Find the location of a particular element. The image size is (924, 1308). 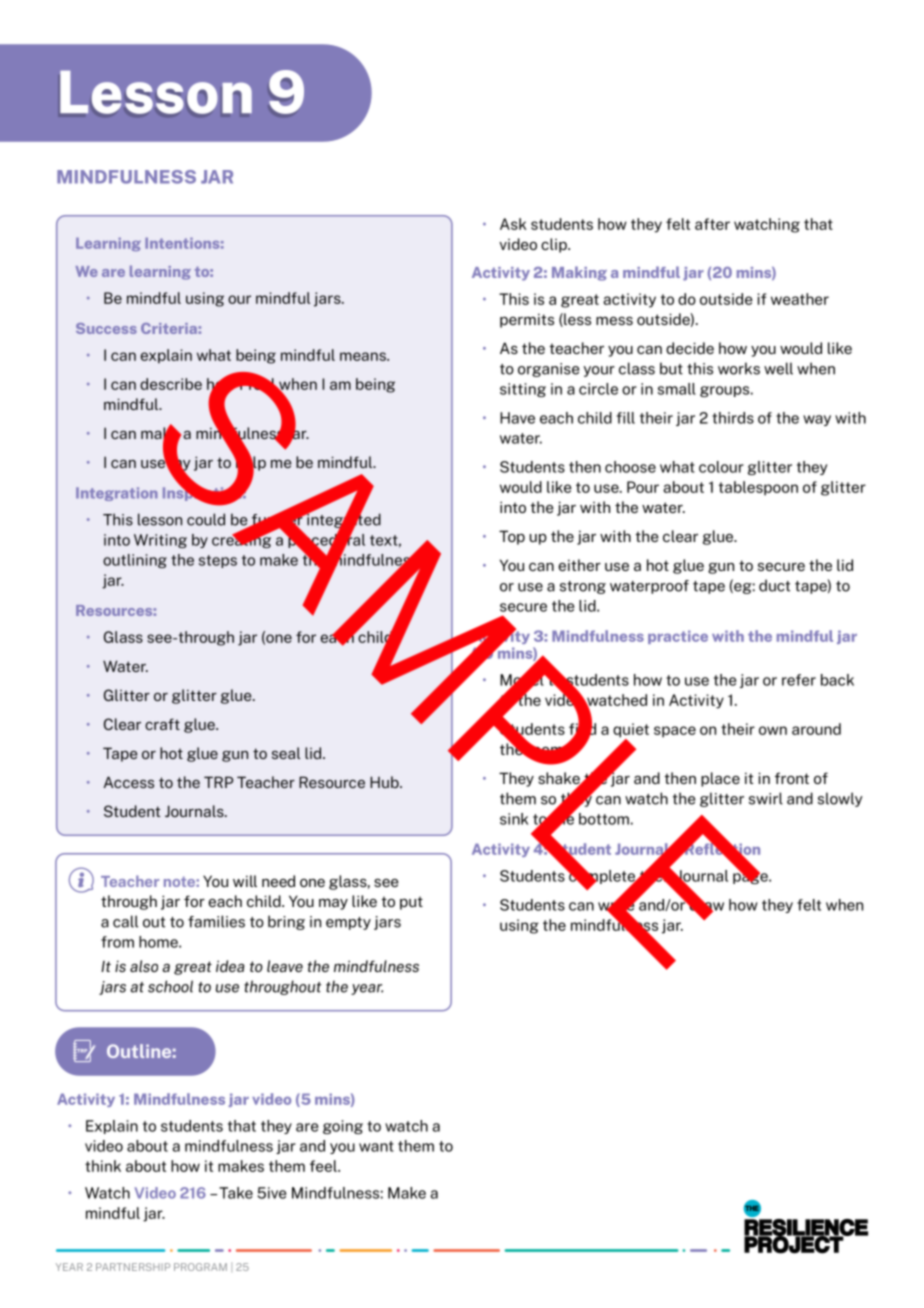

craft is located at coordinates (162, 724).
